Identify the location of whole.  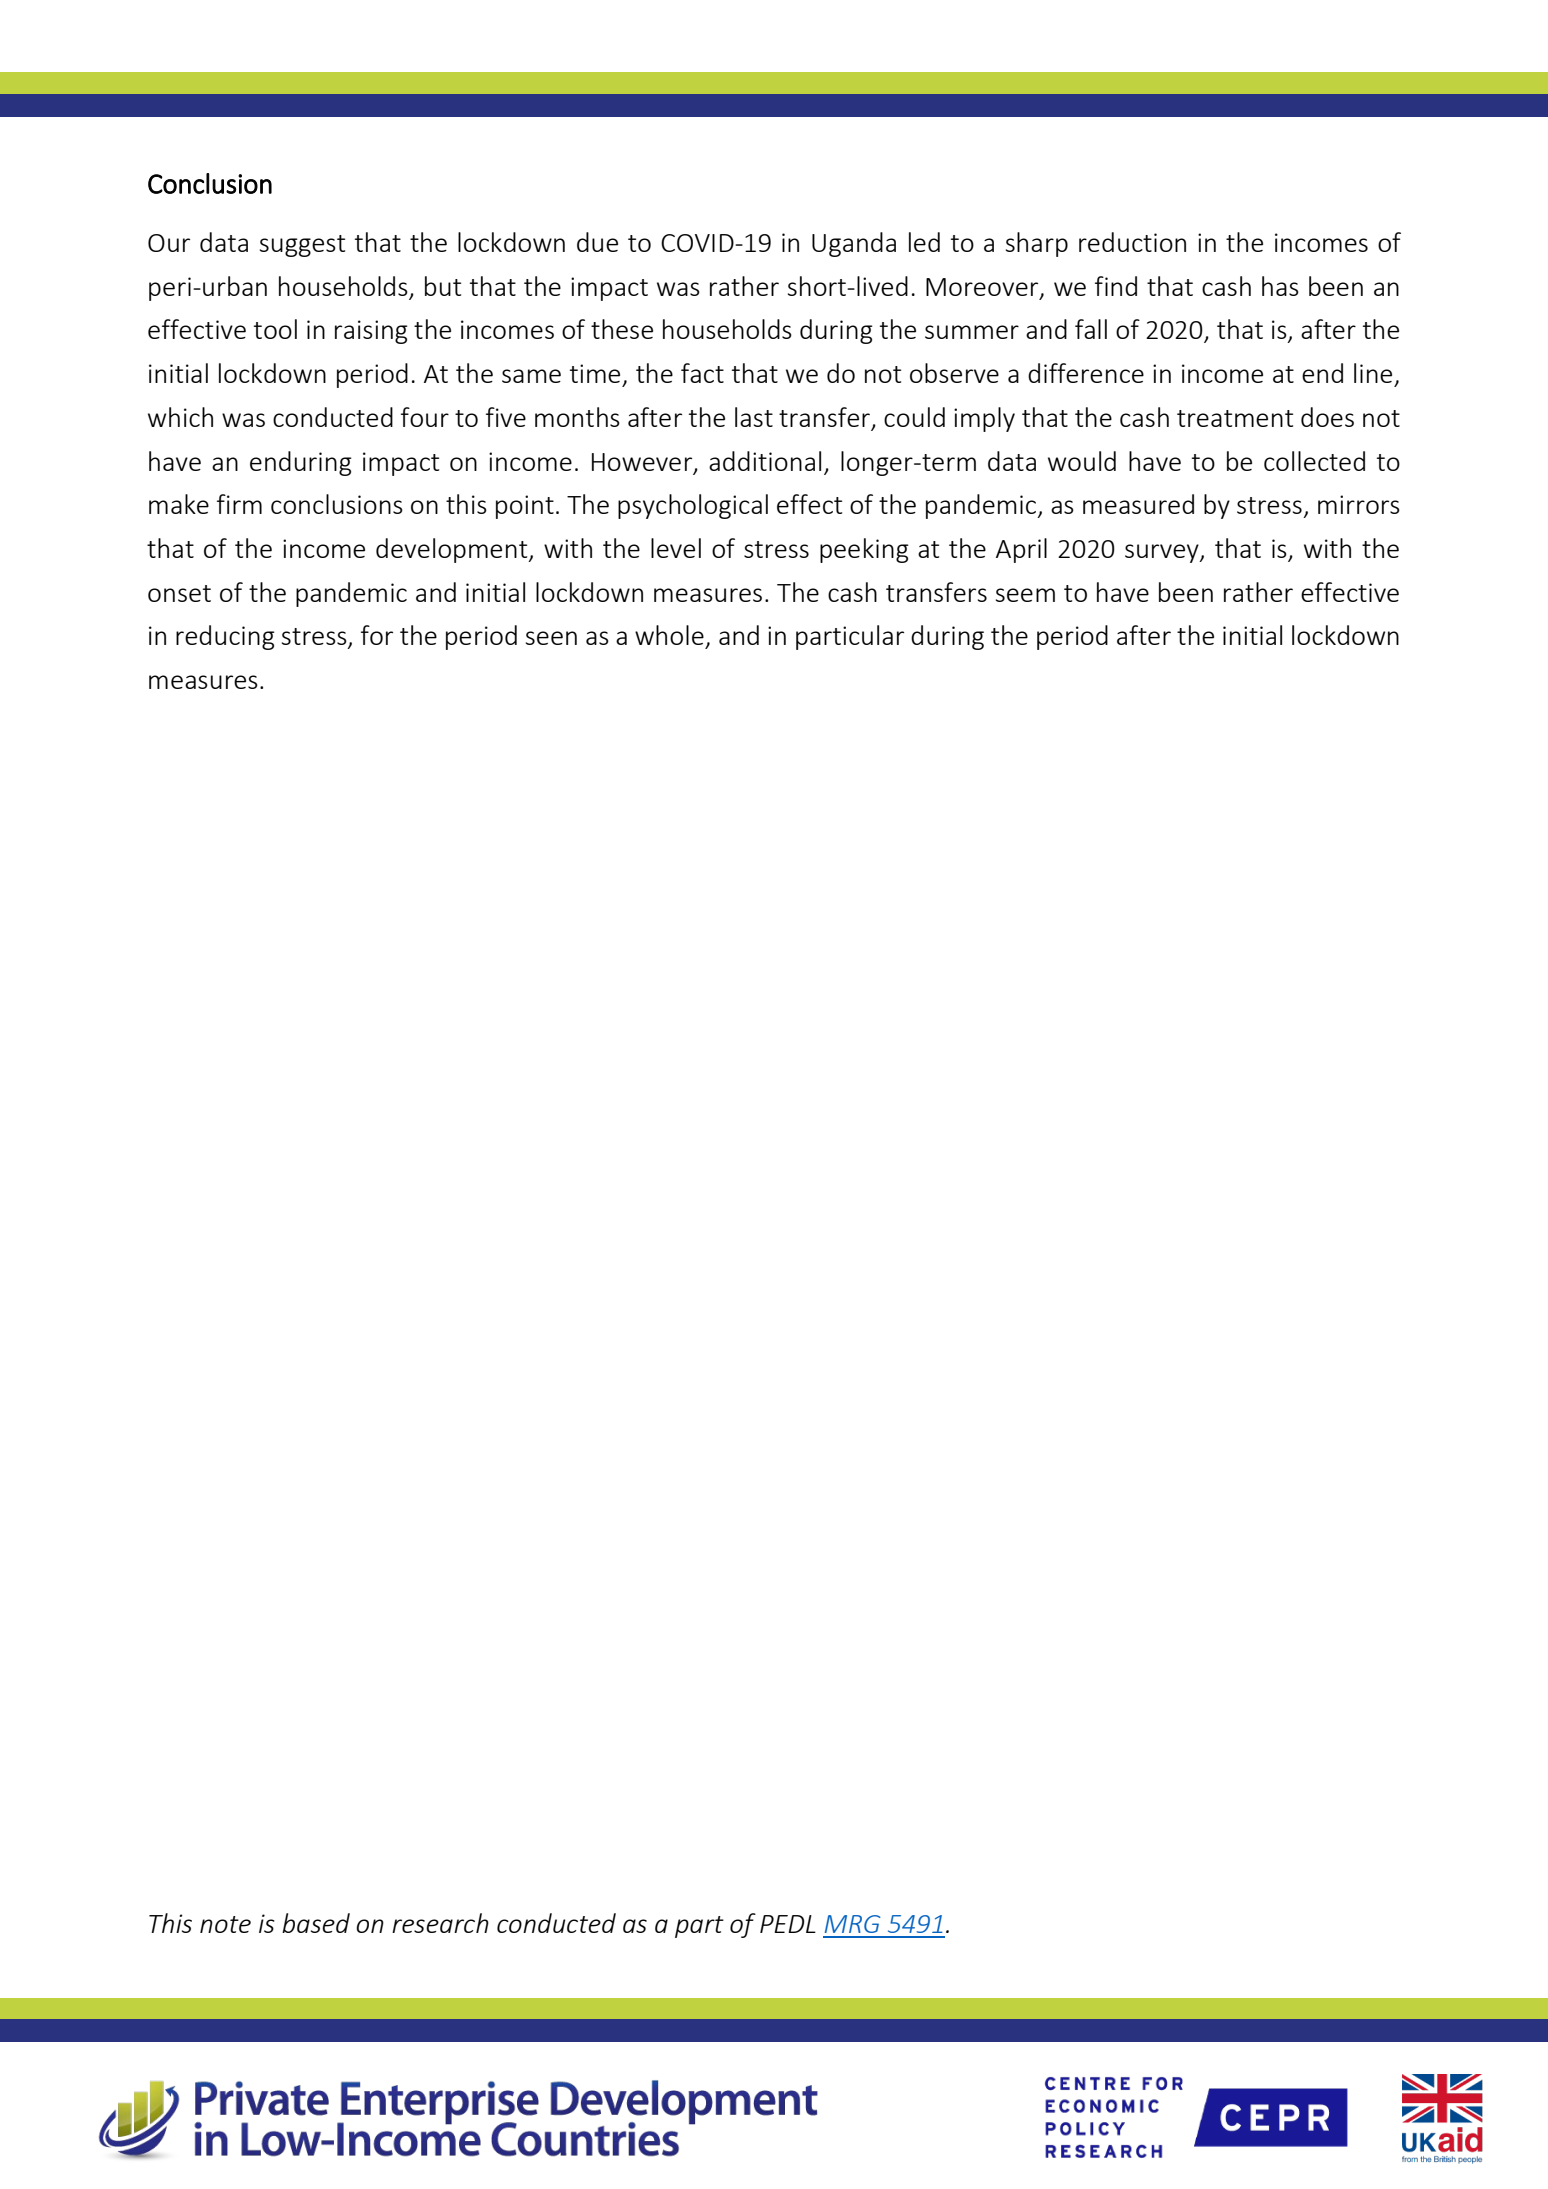
(669, 635).
